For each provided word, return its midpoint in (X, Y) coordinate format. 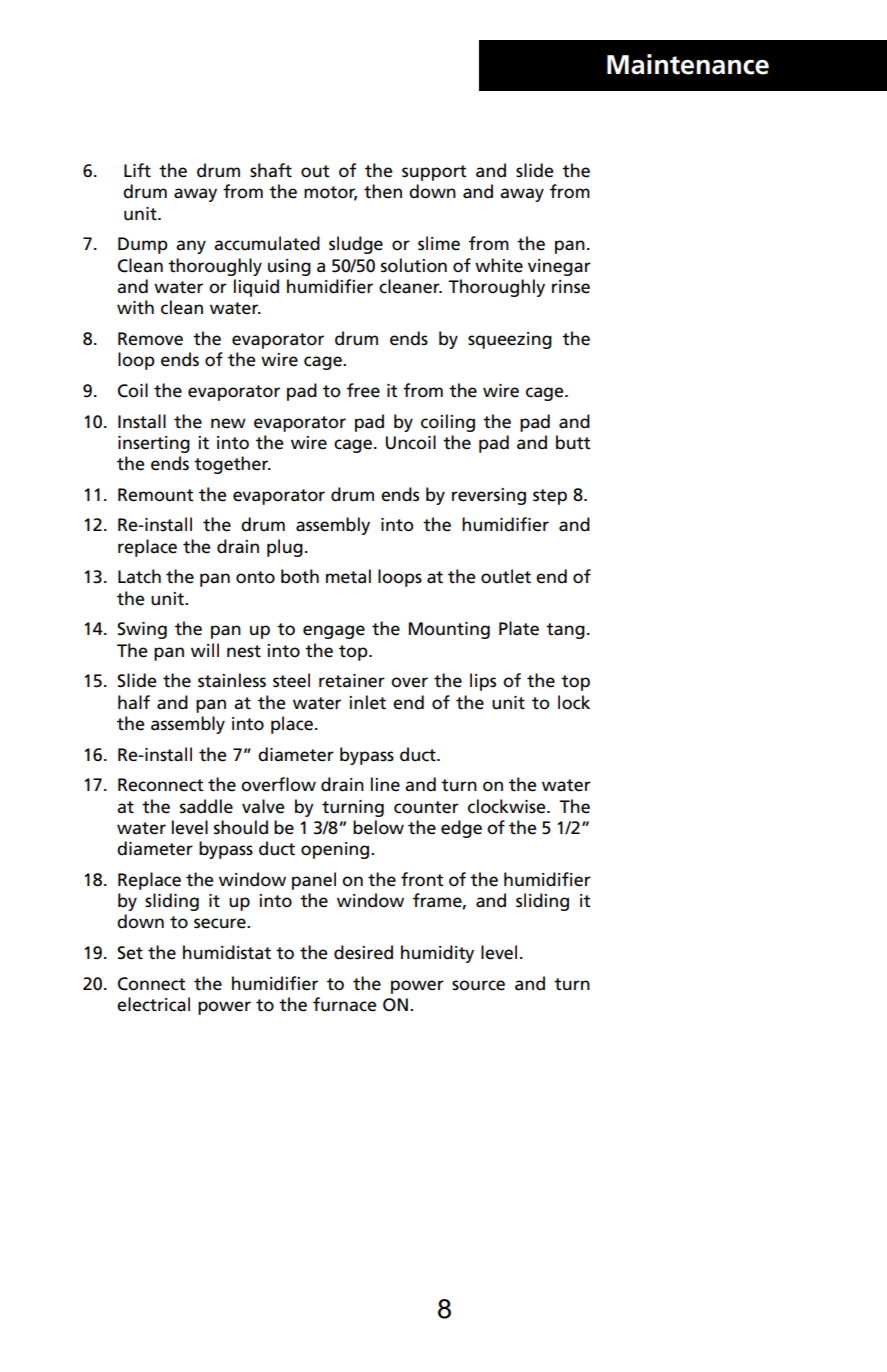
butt (573, 442)
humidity (437, 954)
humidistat (227, 952)
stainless (232, 680)
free (363, 390)
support (434, 173)
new (228, 423)
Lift (137, 170)
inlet (367, 702)
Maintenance (688, 64)
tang (565, 631)
